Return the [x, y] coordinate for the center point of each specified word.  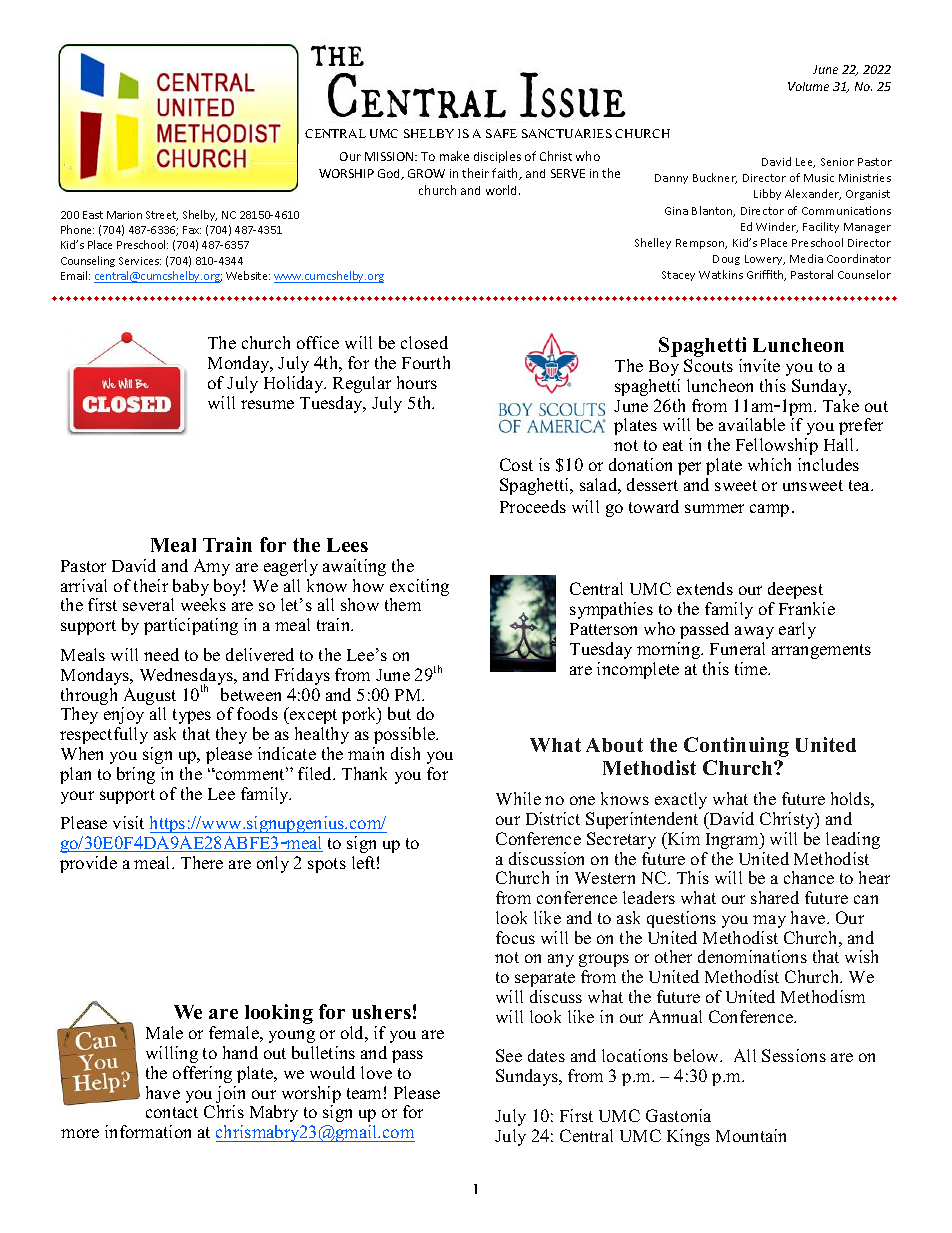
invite [759, 365]
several [148, 604]
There [202, 862]
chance [809, 877]
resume [267, 404]
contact [172, 1112]
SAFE [501, 133]
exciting [419, 589]
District [553, 818]
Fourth [426, 362]
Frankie [807, 608]
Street [162, 216]
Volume [808, 86]
